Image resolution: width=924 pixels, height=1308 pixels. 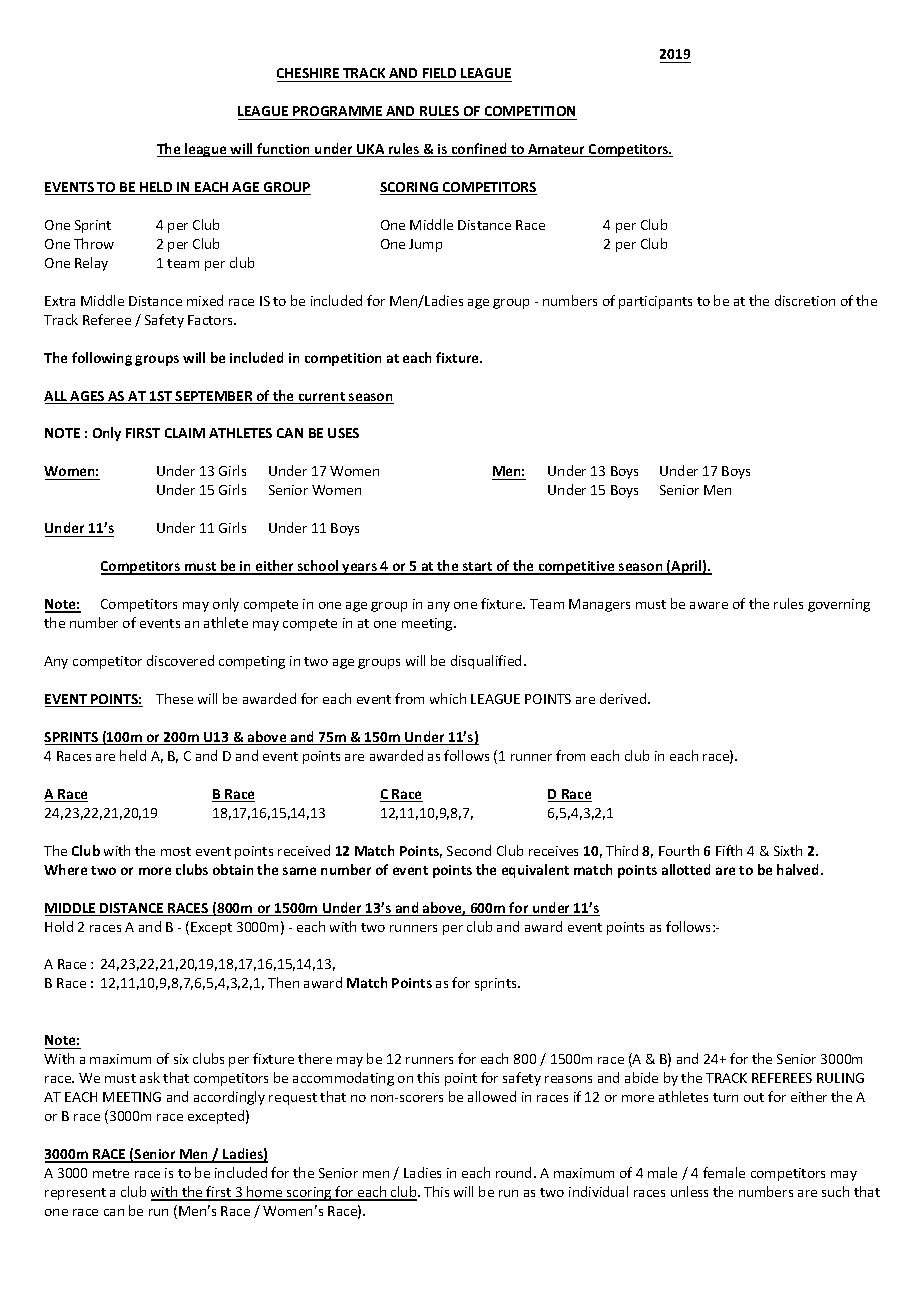 What do you see at coordinates (439, 73) in the image?
I see `FIELD` at bounding box center [439, 73].
